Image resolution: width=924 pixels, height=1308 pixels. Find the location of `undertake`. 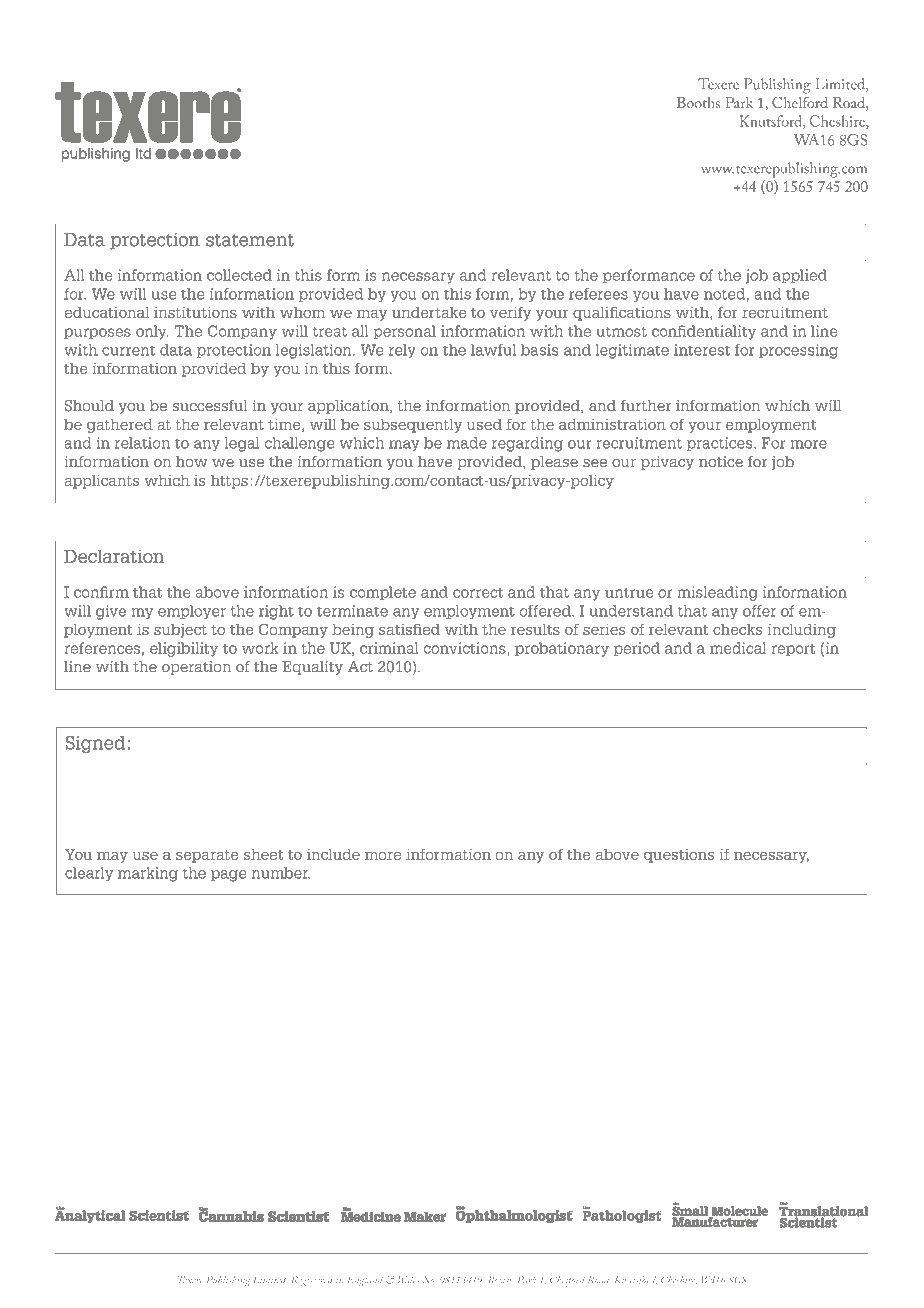

undertake is located at coordinates (429, 312).
